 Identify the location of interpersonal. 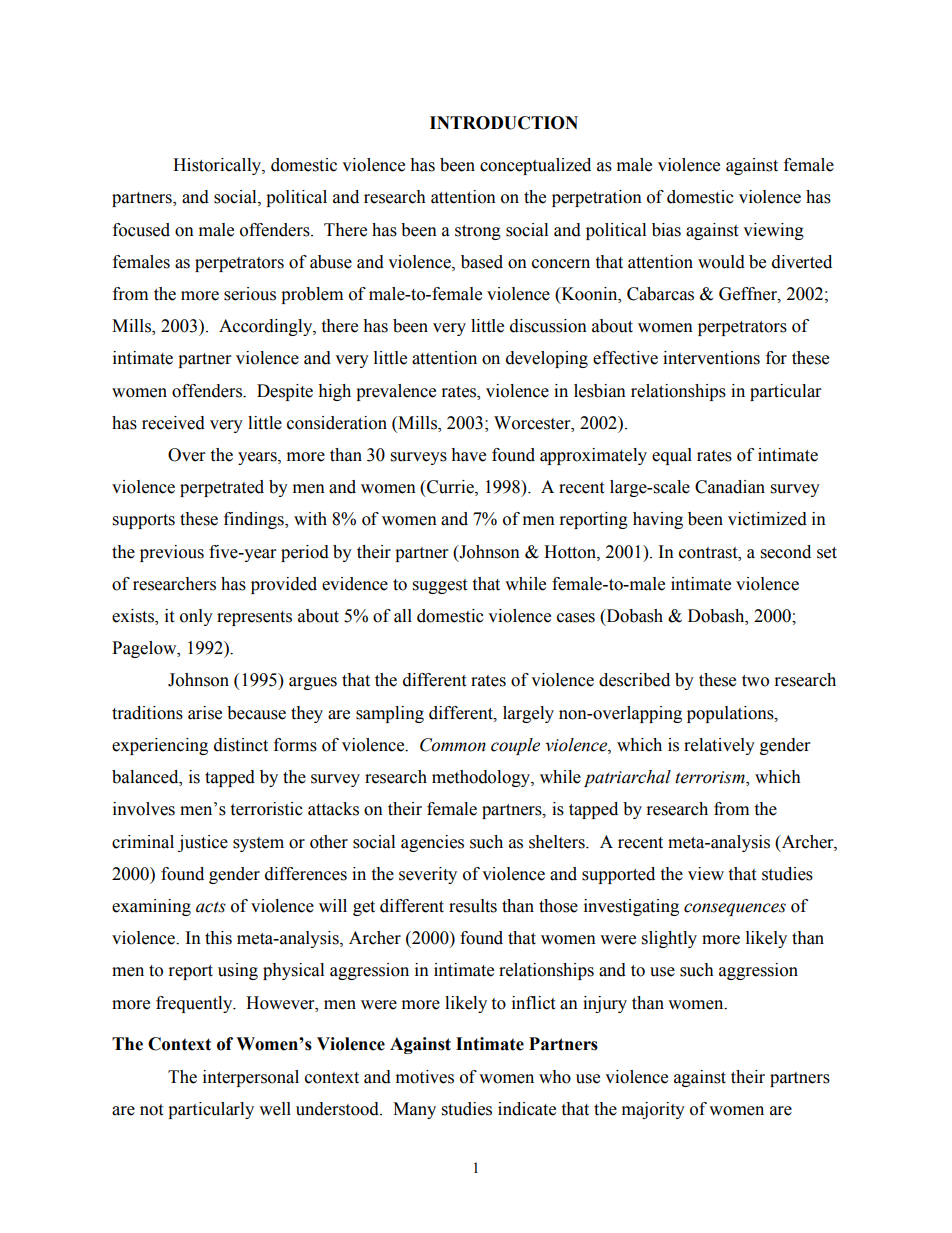
(251, 1078).
